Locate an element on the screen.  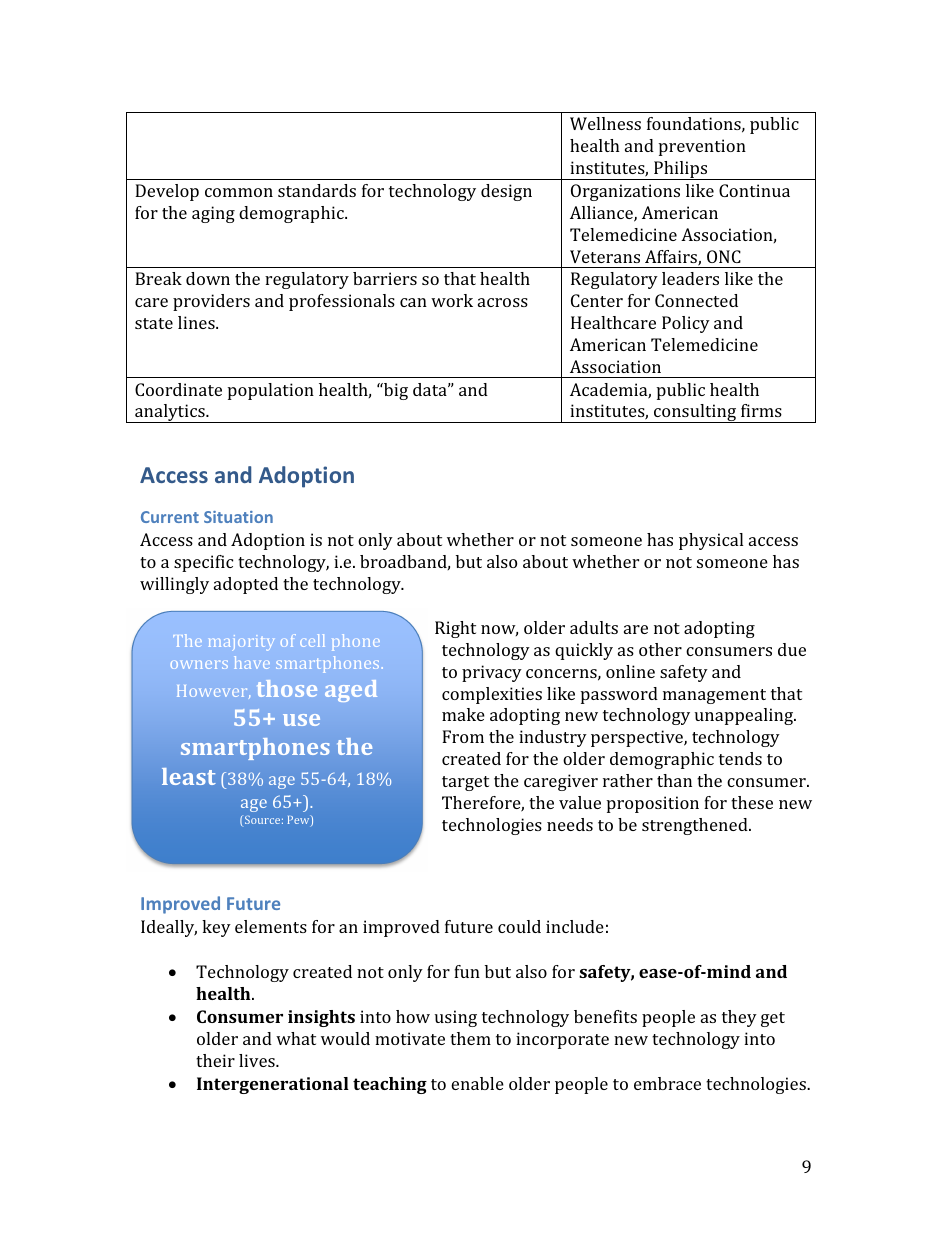
they is located at coordinates (739, 1018).
